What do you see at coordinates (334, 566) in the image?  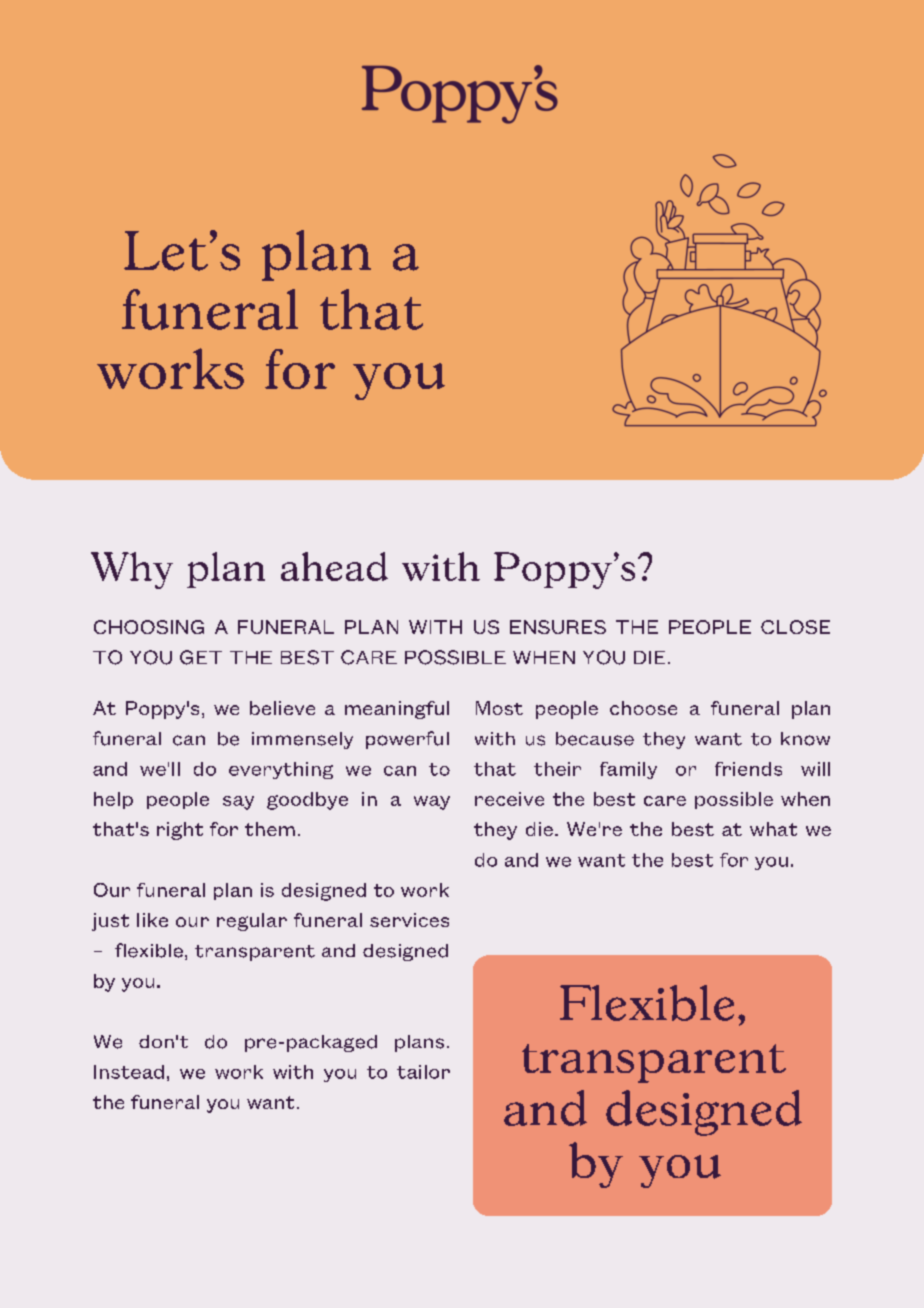 I see `ahead` at bounding box center [334, 566].
